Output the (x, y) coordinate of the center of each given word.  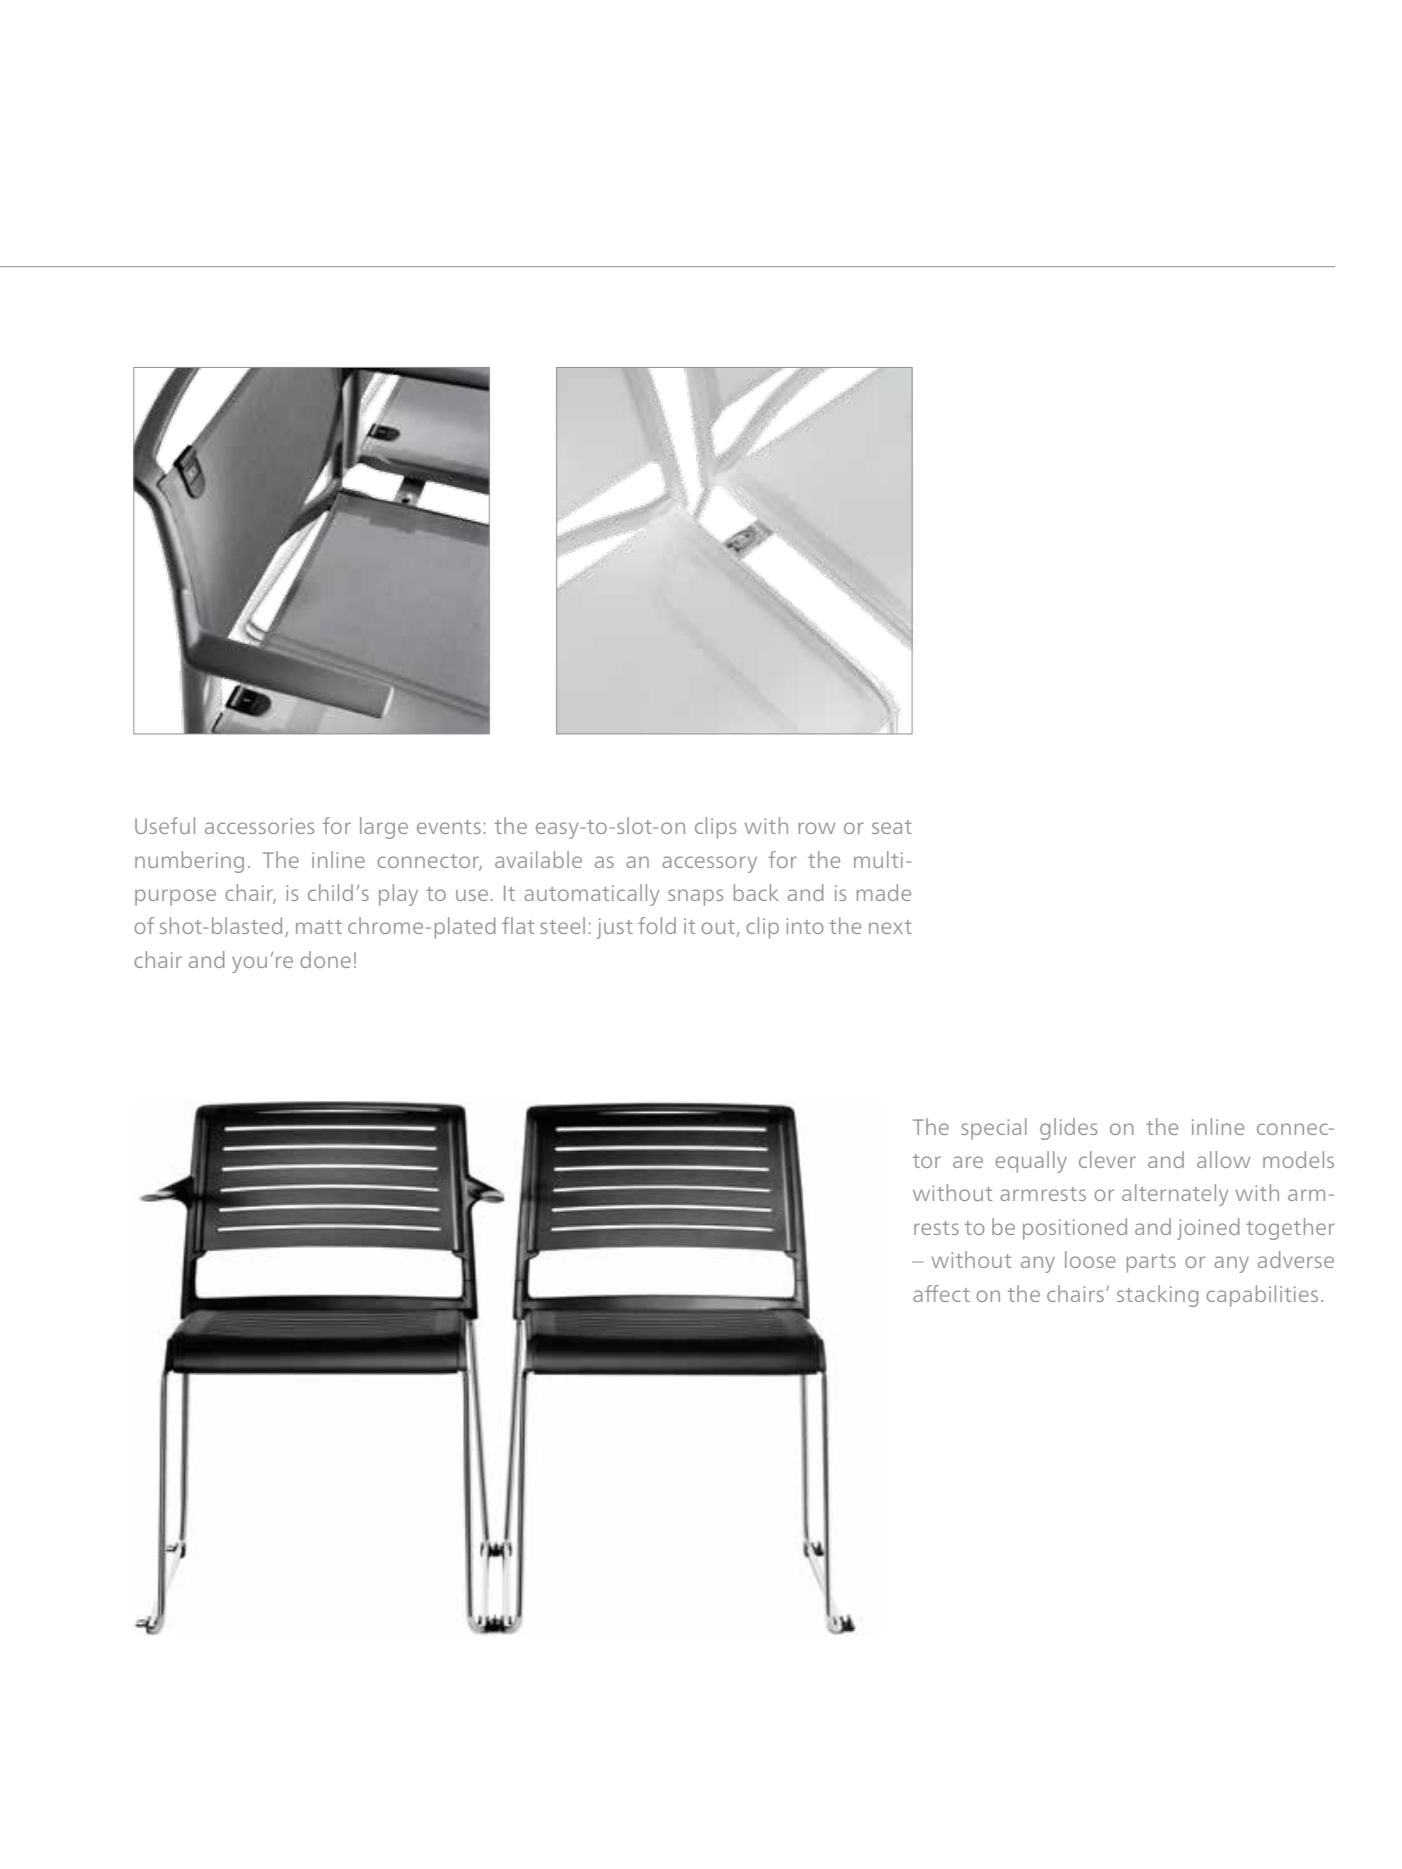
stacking (1157, 1296)
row (817, 828)
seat (892, 827)
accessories (259, 826)
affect (941, 1293)
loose (1090, 1259)
